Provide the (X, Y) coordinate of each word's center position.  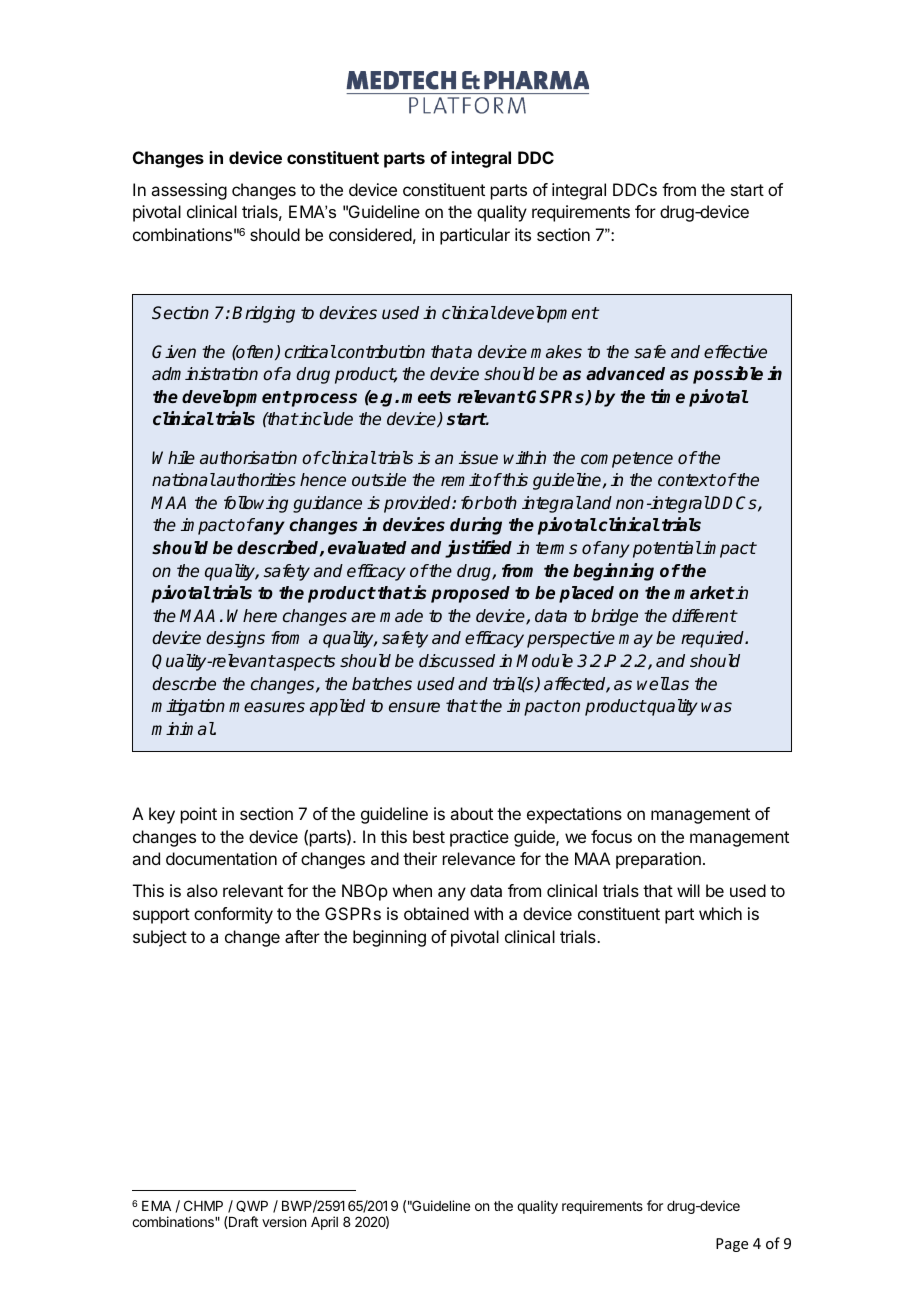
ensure (414, 707)
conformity (233, 915)
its (523, 234)
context (687, 480)
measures (267, 707)
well (653, 683)
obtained (436, 913)
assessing (189, 191)
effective (735, 351)
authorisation (248, 457)
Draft (242, 1222)
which (720, 913)
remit (461, 479)
